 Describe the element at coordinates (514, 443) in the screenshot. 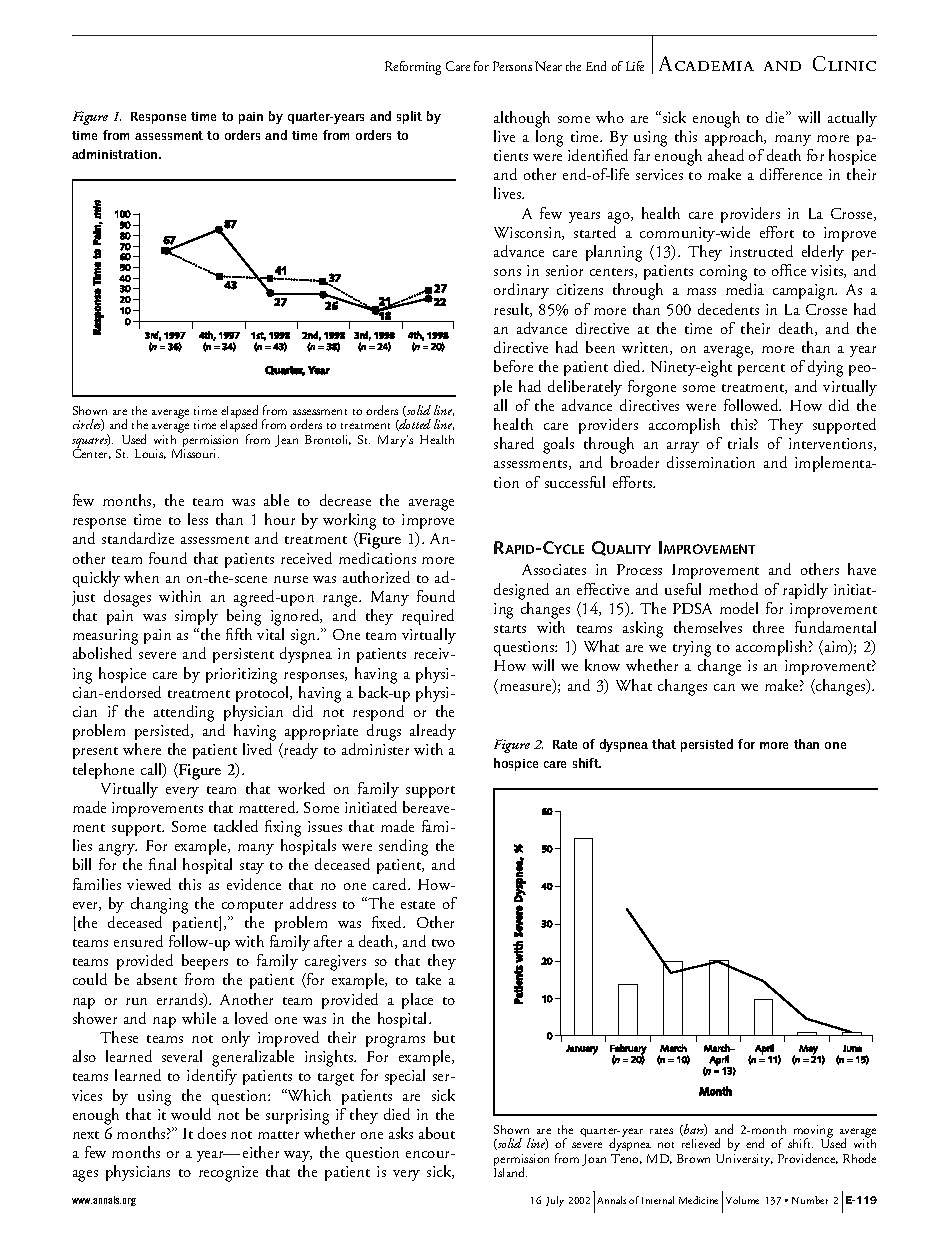

I see `shared` at that location.
